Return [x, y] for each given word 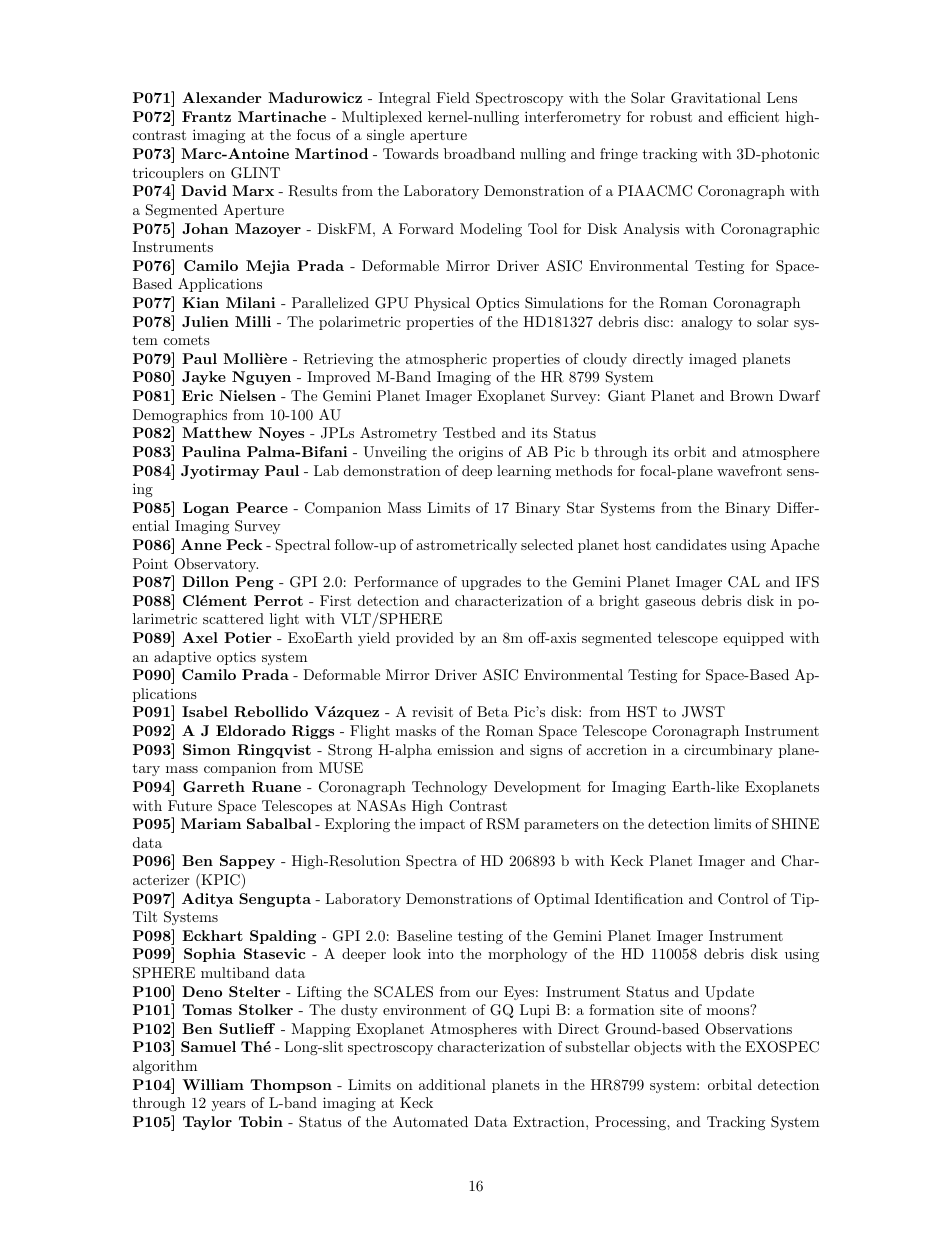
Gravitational [716, 98]
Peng [254, 583]
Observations [748, 1029]
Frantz [206, 116]
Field [453, 97]
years [229, 1106]
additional [452, 1084]
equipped [753, 639]
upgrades [491, 583]
